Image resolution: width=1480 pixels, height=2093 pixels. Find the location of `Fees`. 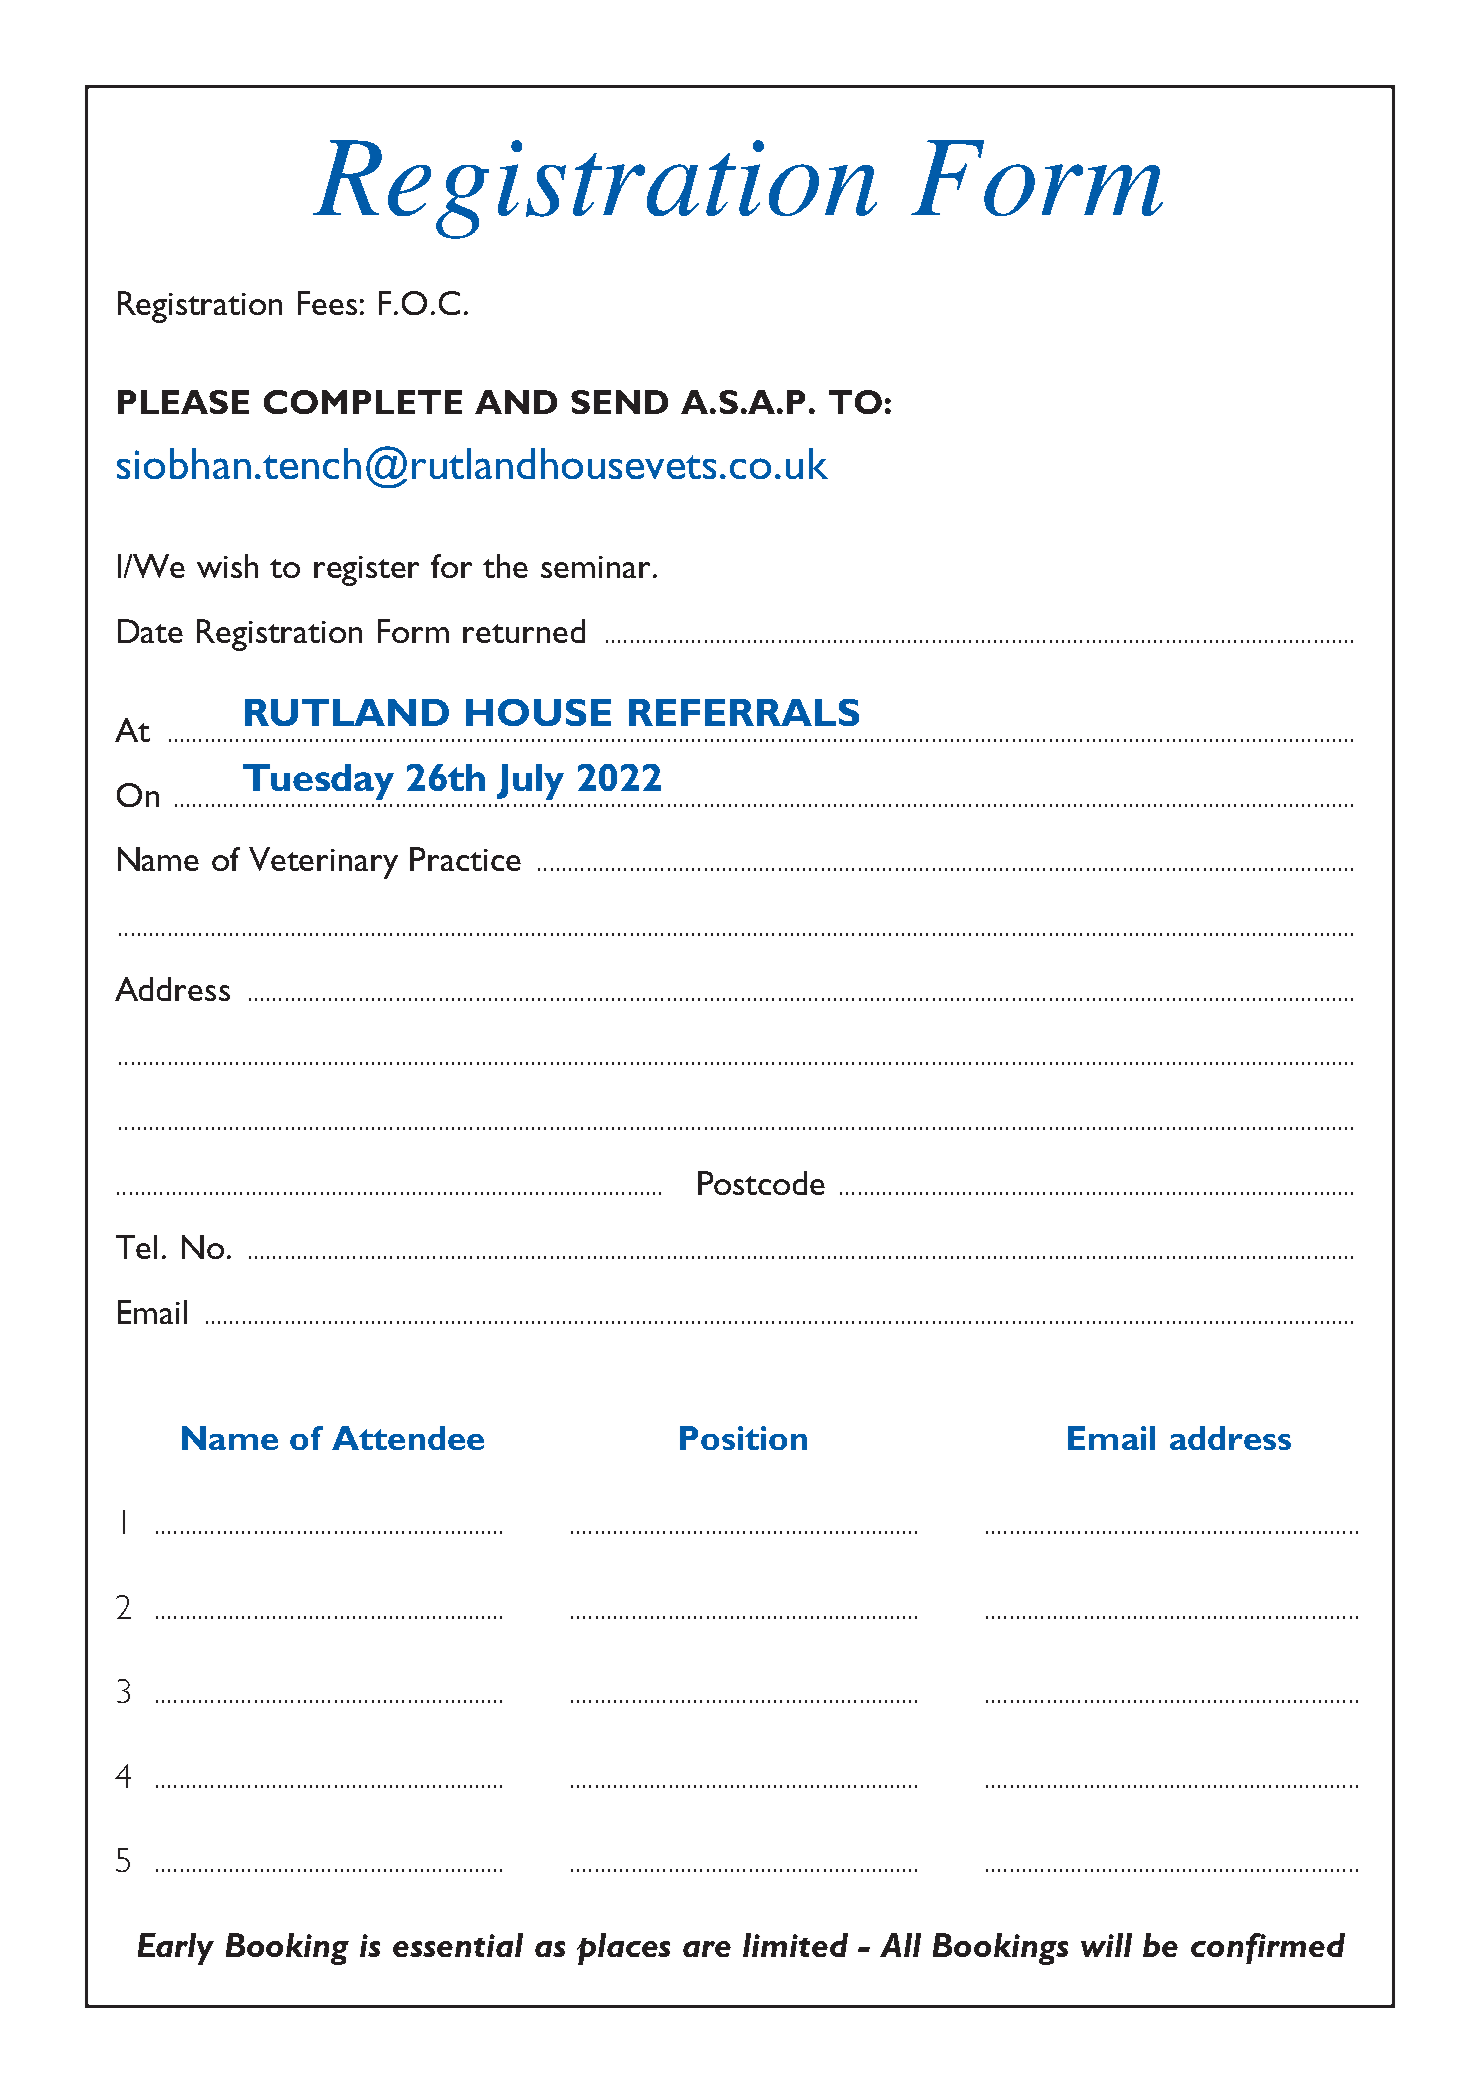

Fees is located at coordinates (327, 303).
